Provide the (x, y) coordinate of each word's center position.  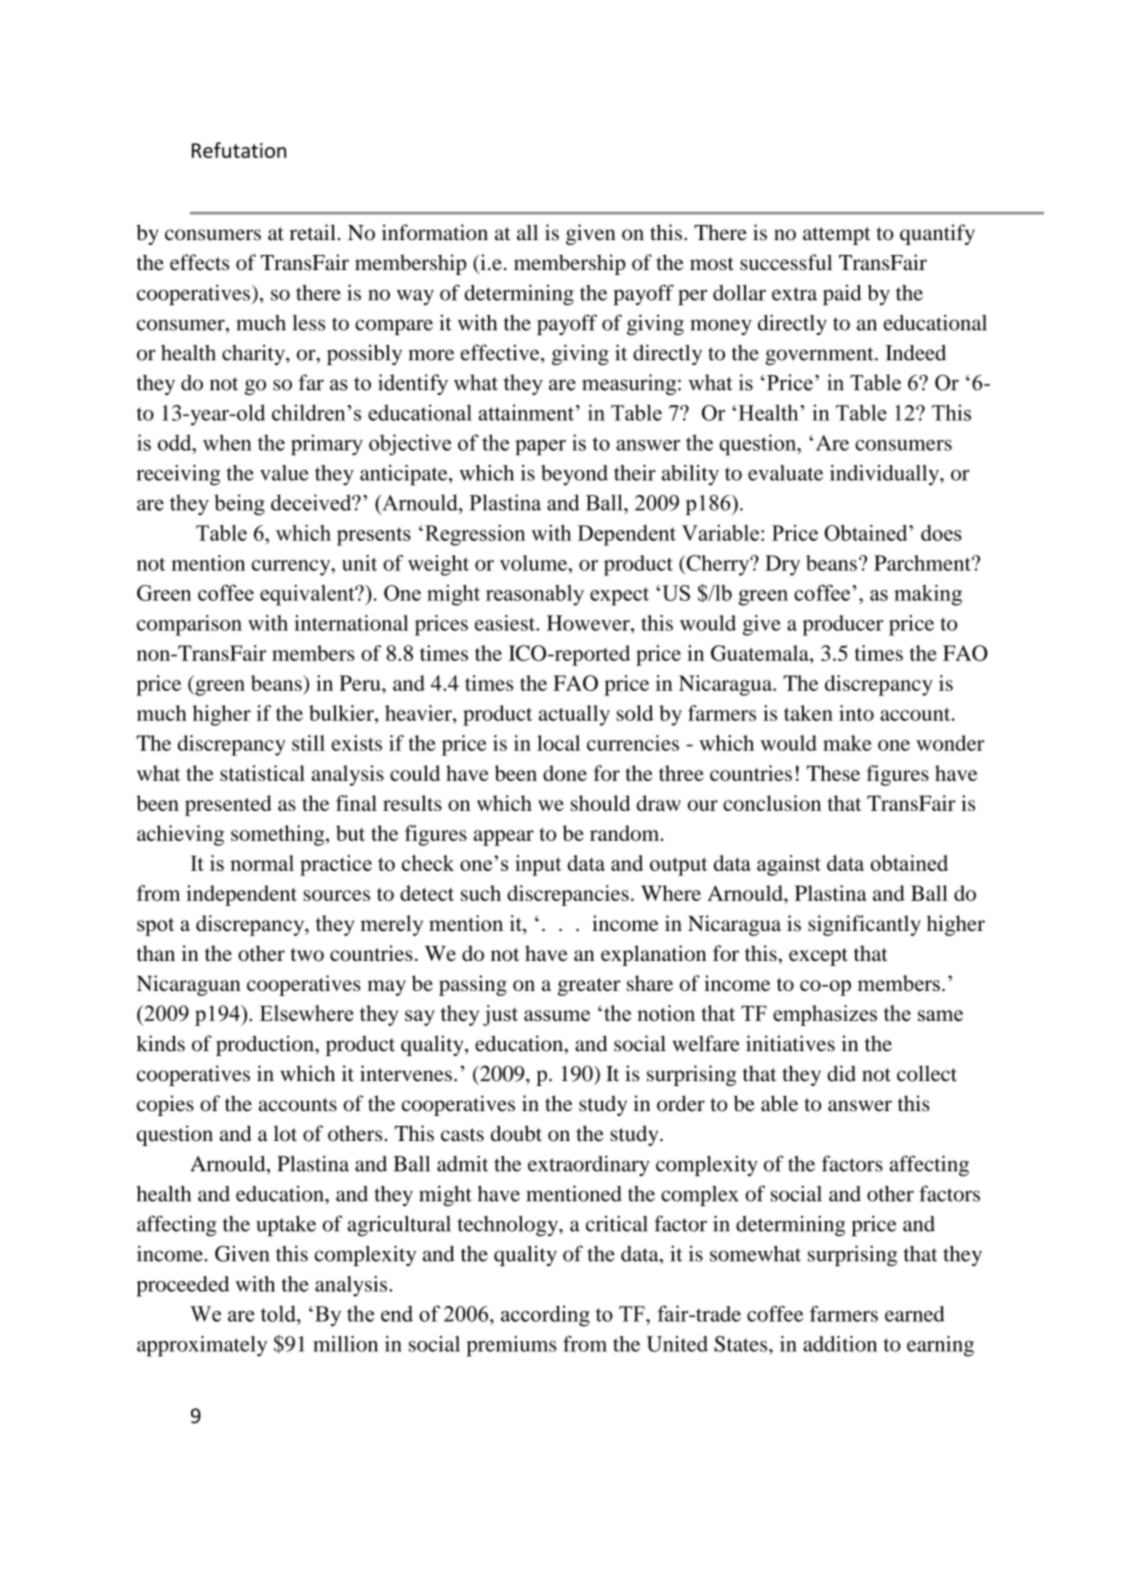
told (279, 1313)
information (435, 232)
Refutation (239, 150)
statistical (262, 773)
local (558, 743)
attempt (837, 236)
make (847, 743)
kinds (161, 1043)
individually (885, 475)
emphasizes (825, 1015)
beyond (574, 475)
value (284, 473)
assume (557, 1015)
